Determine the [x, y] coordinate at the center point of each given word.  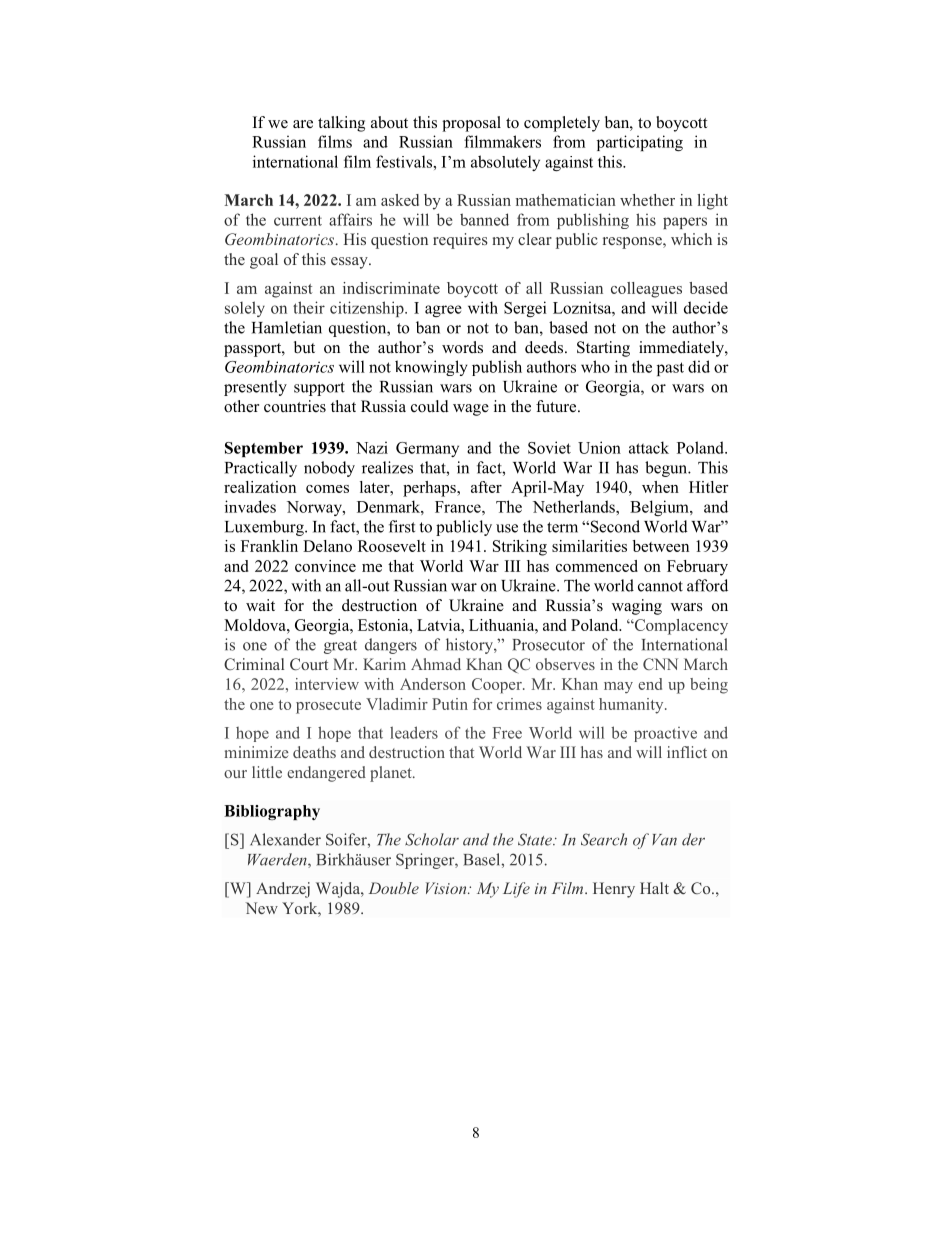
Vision [447, 888]
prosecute [328, 707]
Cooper [498, 686]
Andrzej [283, 890]
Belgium [660, 508]
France [459, 507]
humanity [632, 706]
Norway [315, 508]
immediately [682, 349]
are [303, 124]
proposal [471, 124]
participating [640, 143]
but [304, 347]
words [462, 347]
